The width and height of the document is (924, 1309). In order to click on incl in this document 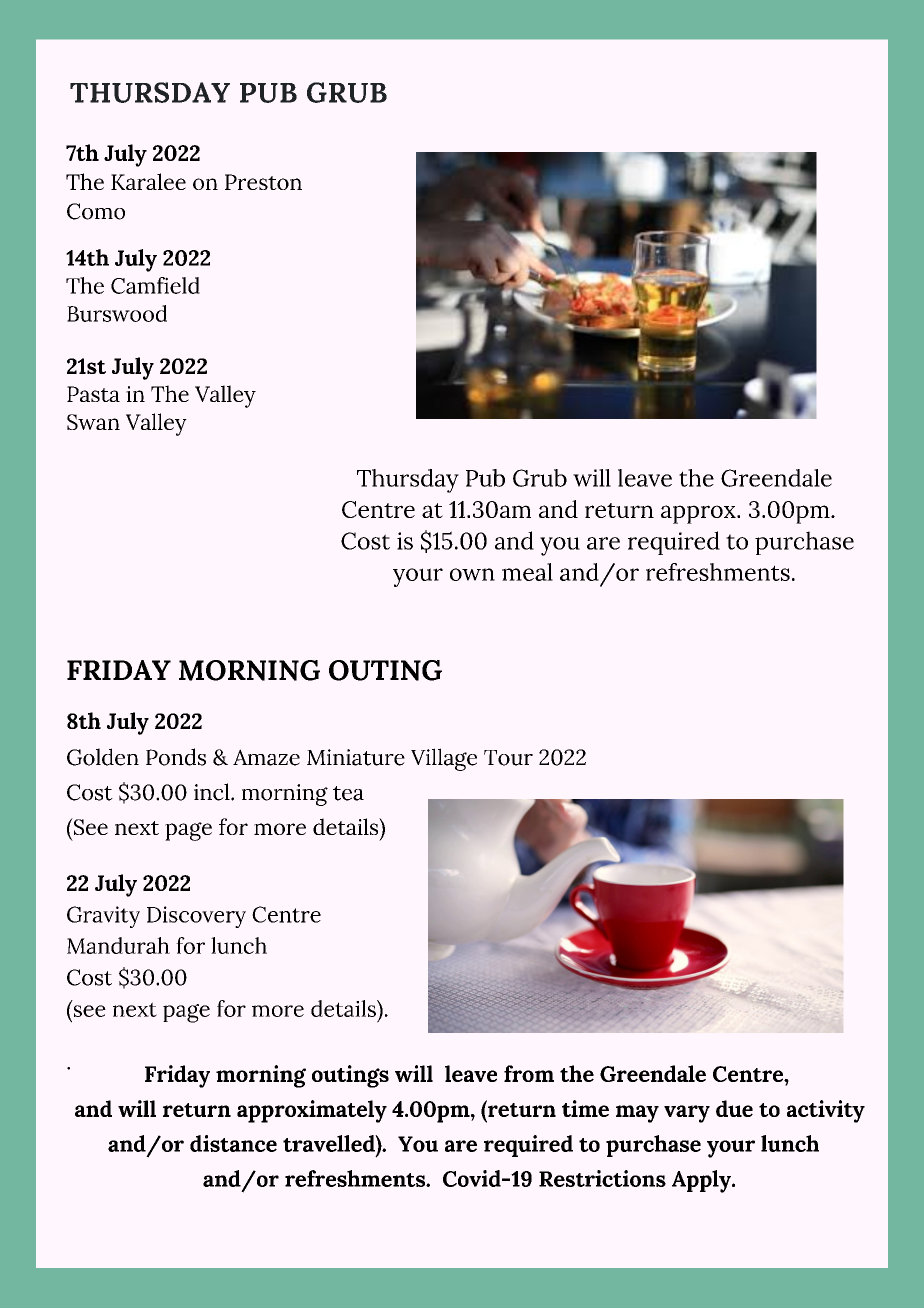, I will do `click(213, 792)`.
